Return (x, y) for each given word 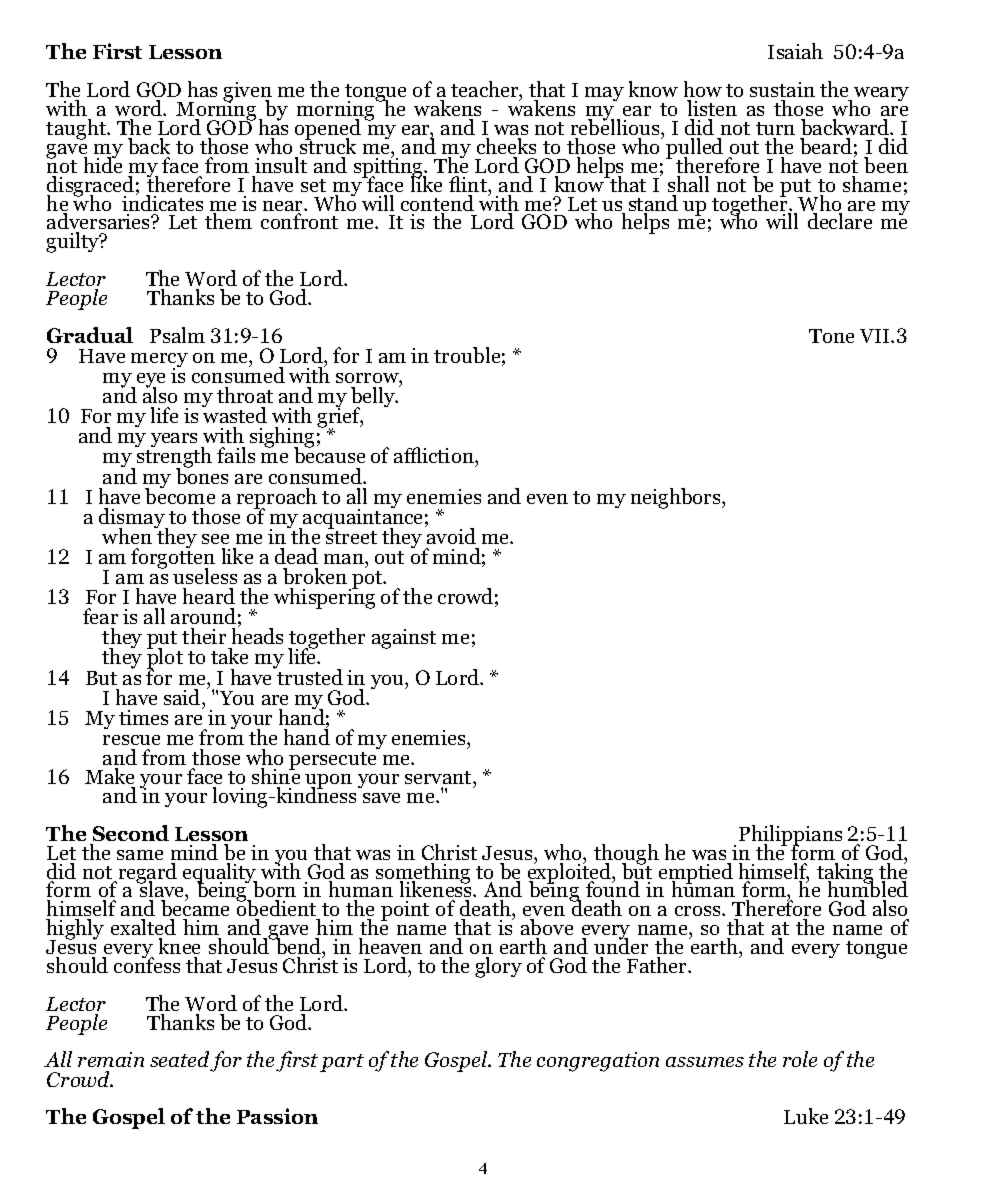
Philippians (790, 836)
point (405, 911)
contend (437, 204)
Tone (831, 336)
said (183, 697)
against (404, 639)
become (180, 495)
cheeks (506, 146)
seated (180, 1061)
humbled (868, 890)
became (195, 909)
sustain (782, 89)
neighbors (677, 498)
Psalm (177, 335)
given (247, 93)
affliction (435, 457)
